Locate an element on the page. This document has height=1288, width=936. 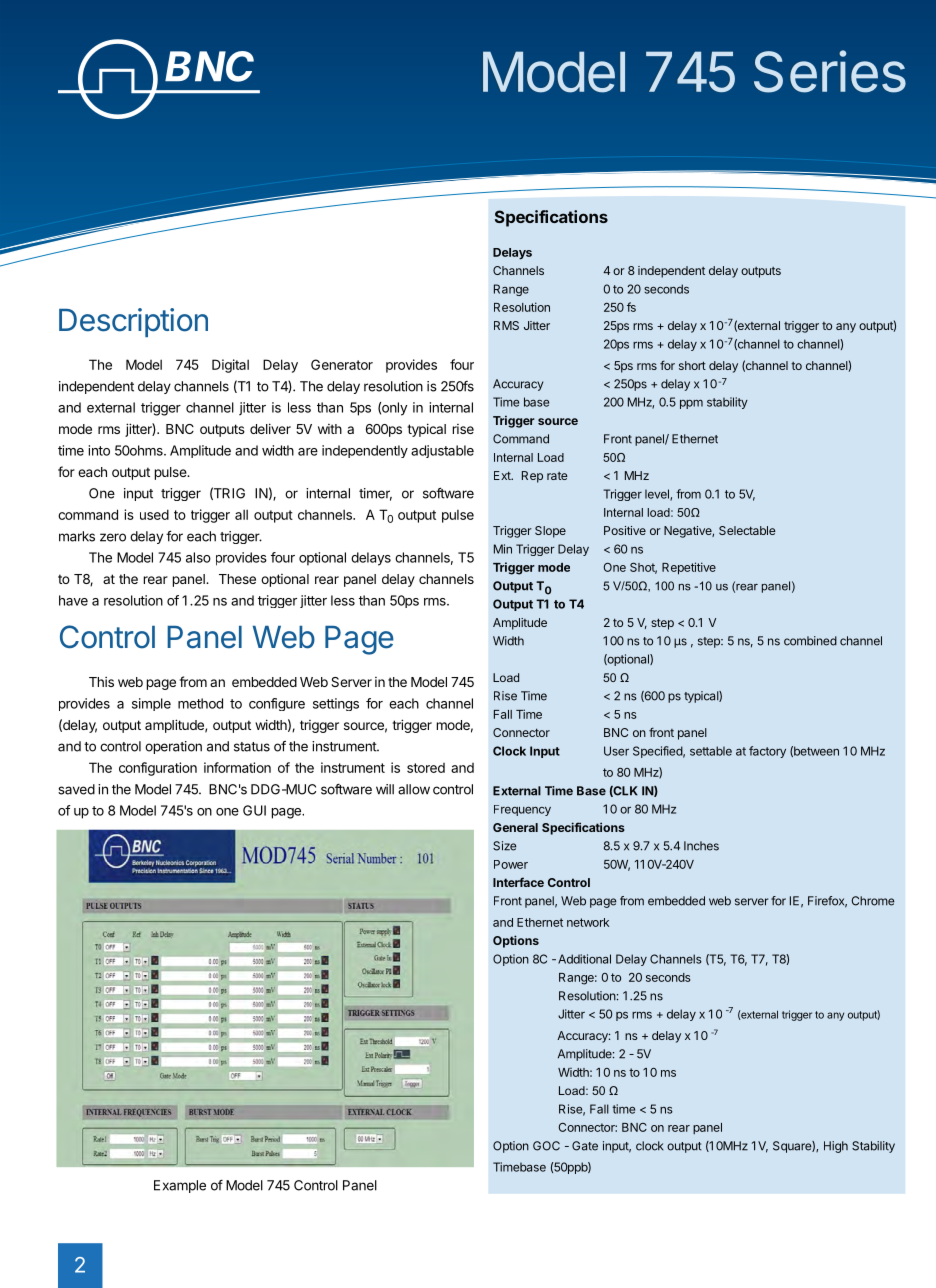
Generator is located at coordinates (342, 364).
